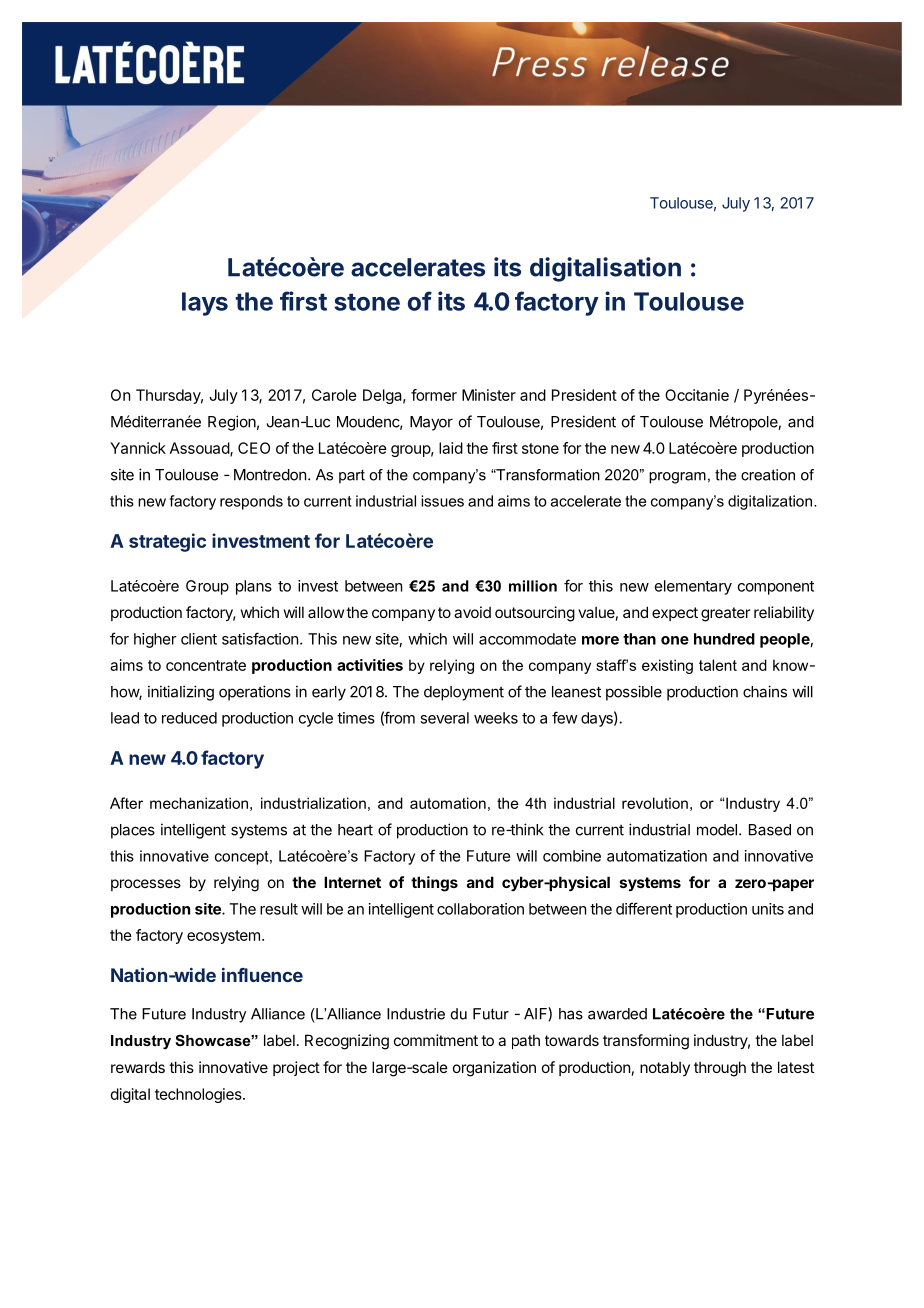 The image size is (924, 1308). What do you see at coordinates (126, 803) in the screenshot?
I see `After` at bounding box center [126, 803].
